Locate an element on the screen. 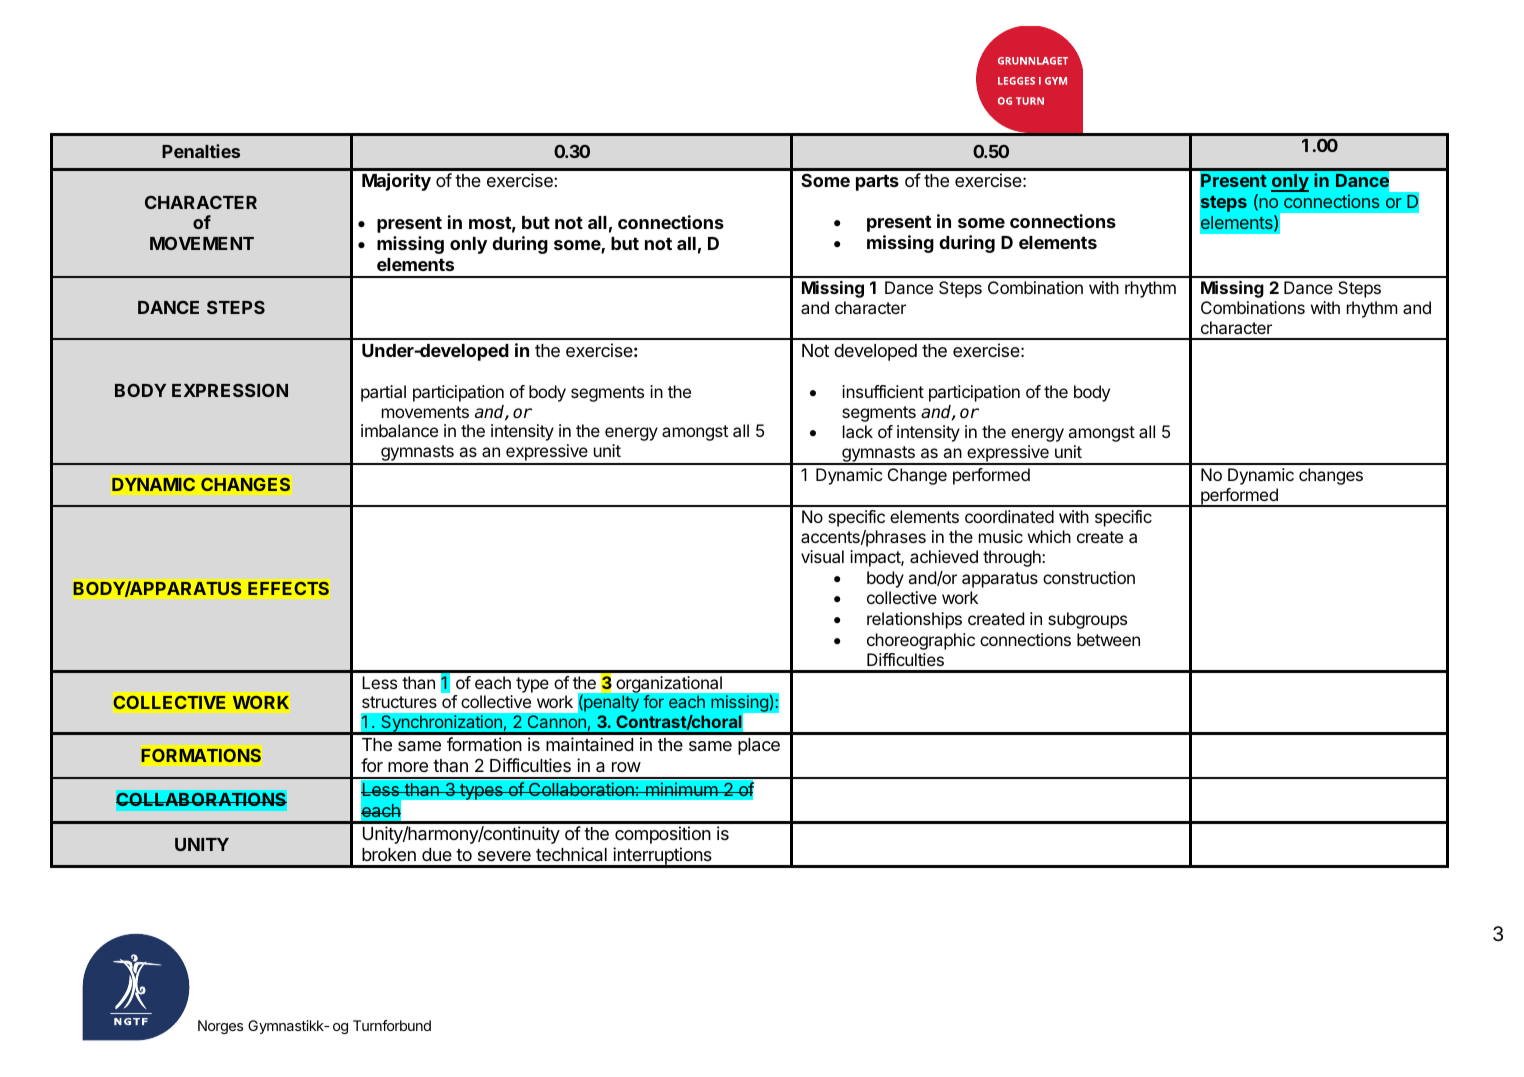 The width and height of the screenshot is (1524, 1077). imbalance is located at coordinates (399, 430).
